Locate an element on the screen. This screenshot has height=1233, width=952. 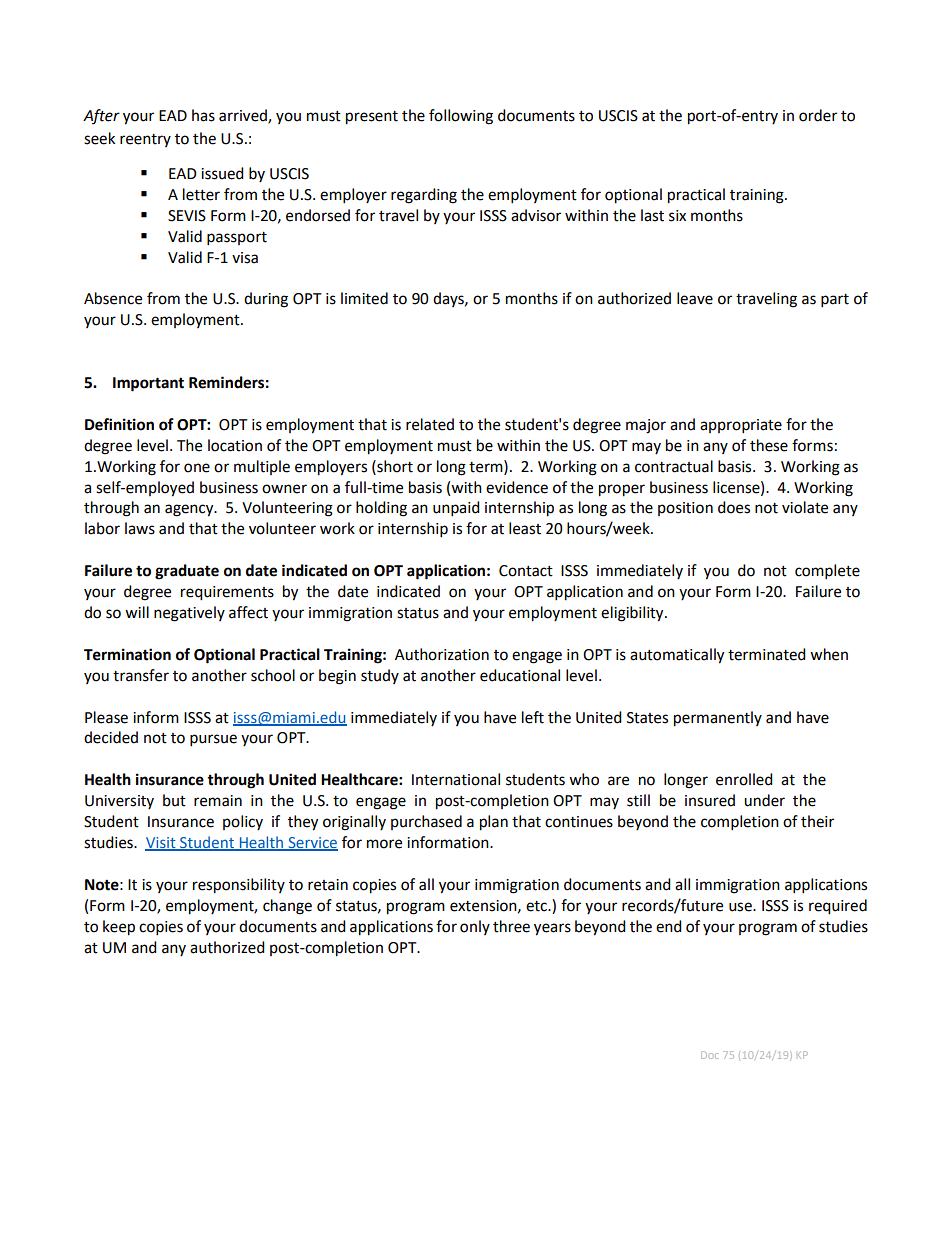
automatically is located at coordinates (677, 656).
